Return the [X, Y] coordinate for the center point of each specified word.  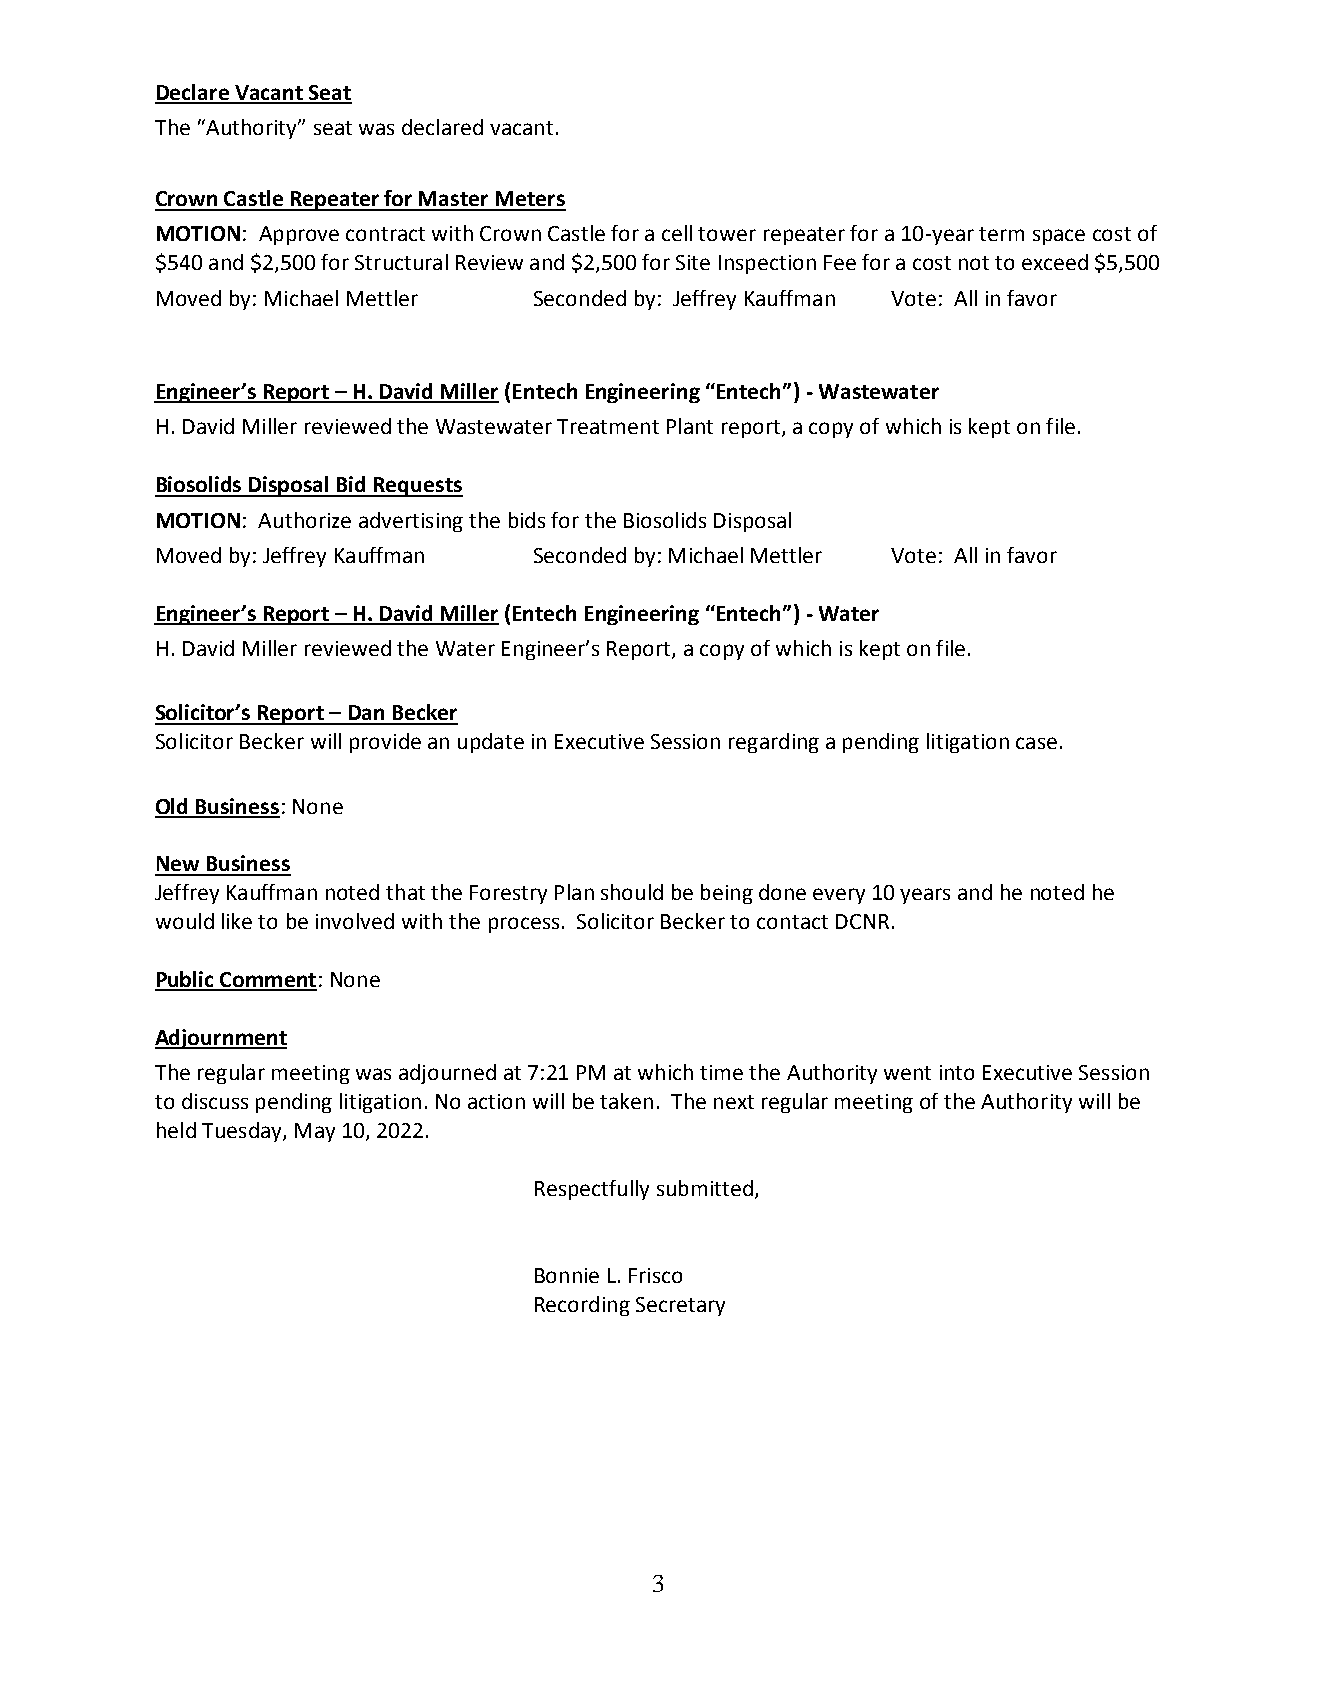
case [1036, 743]
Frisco [655, 1275]
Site [693, 262]
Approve [299, 235]
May [315, 1132]
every [839, 896]
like [237, 921]
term [1001, 234]
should [632, 892]
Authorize [304, 520]
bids [527, 520]
